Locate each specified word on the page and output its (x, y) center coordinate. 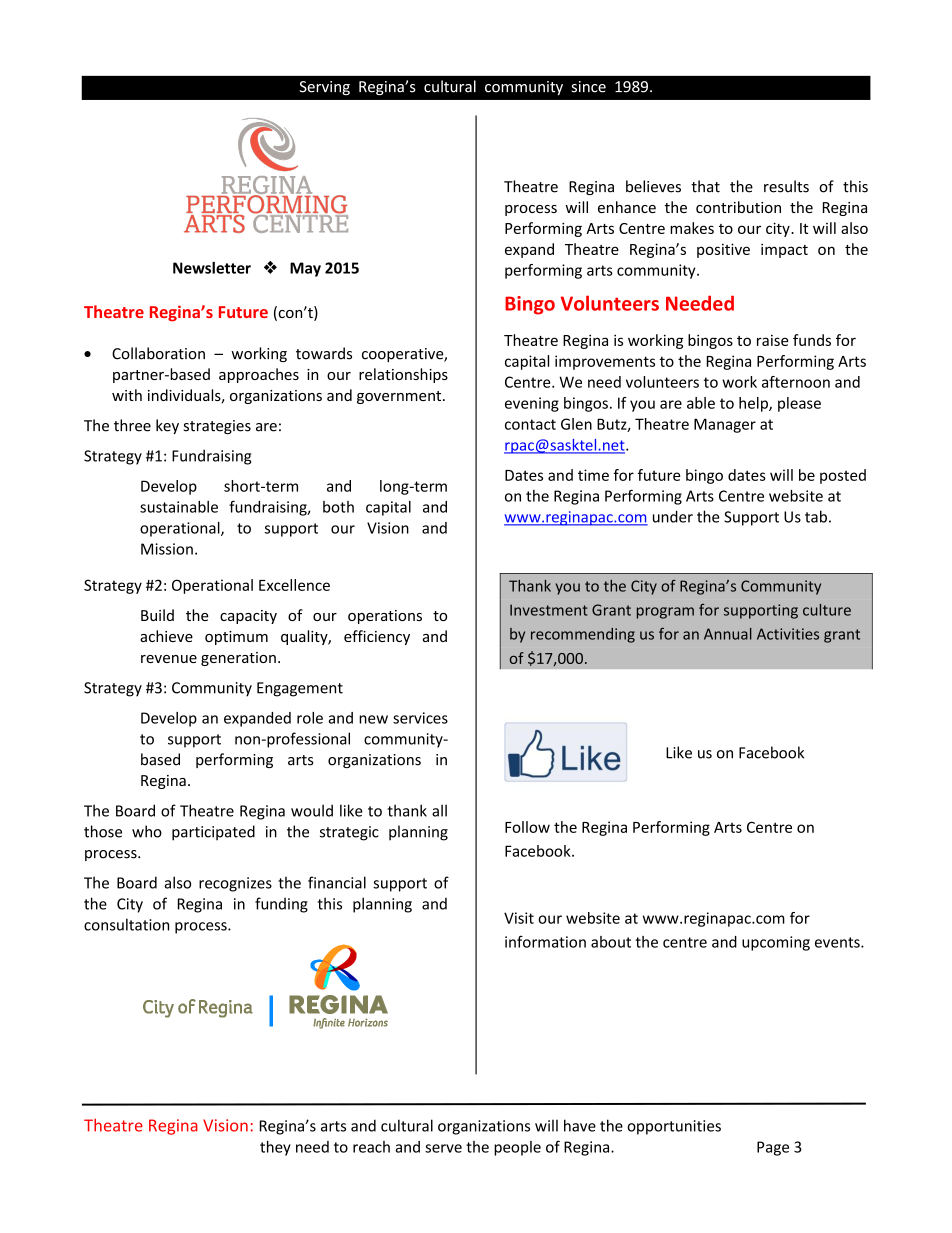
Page (773, 1148)
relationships (403, 375)
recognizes (235, 884)
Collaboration (158, 353)
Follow (527, 827)
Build (157, 615)
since (588, 87)
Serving (324, 88)
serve (443, 1148)
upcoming (776, 943)
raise (773, 340)
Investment (549, 610)
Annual (728, 634)
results (786, 186)
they (275, 1148)
